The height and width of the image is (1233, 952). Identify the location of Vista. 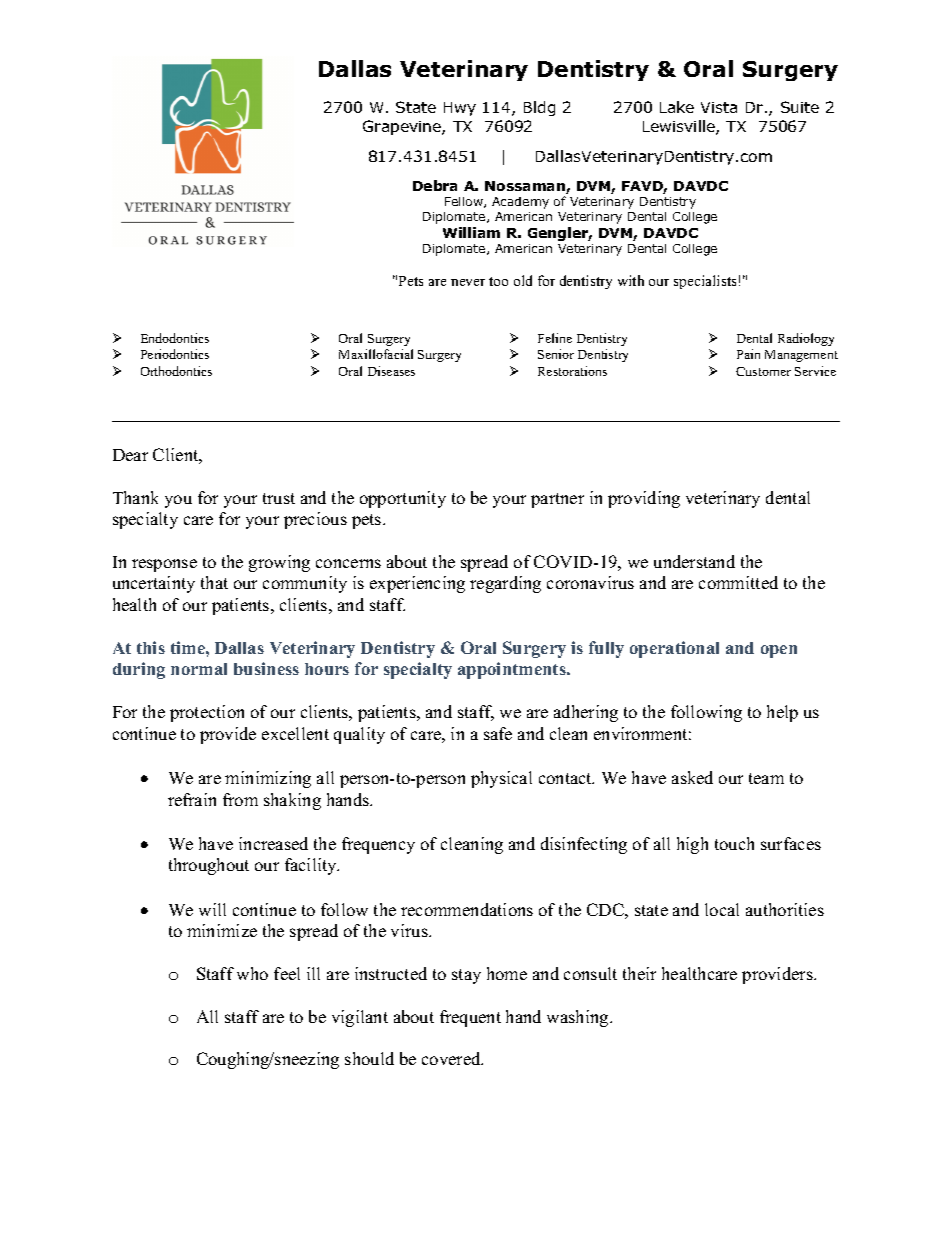
(719, 107).
